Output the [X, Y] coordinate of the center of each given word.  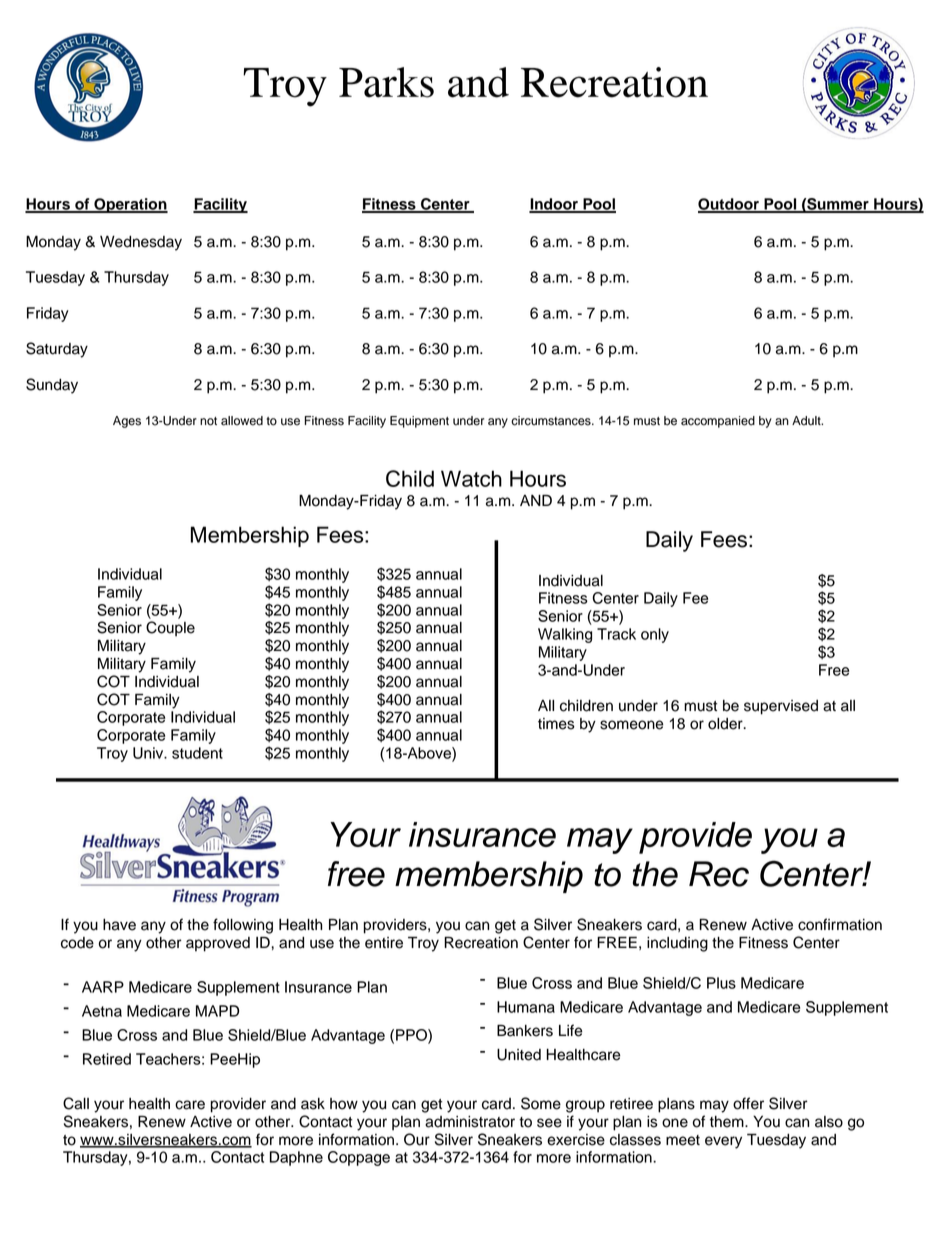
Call [76, 1103]
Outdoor [729, 205]
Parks [386, 82]
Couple [170, 629]
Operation [130, 205]
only [655, 635]
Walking [565, 635]
